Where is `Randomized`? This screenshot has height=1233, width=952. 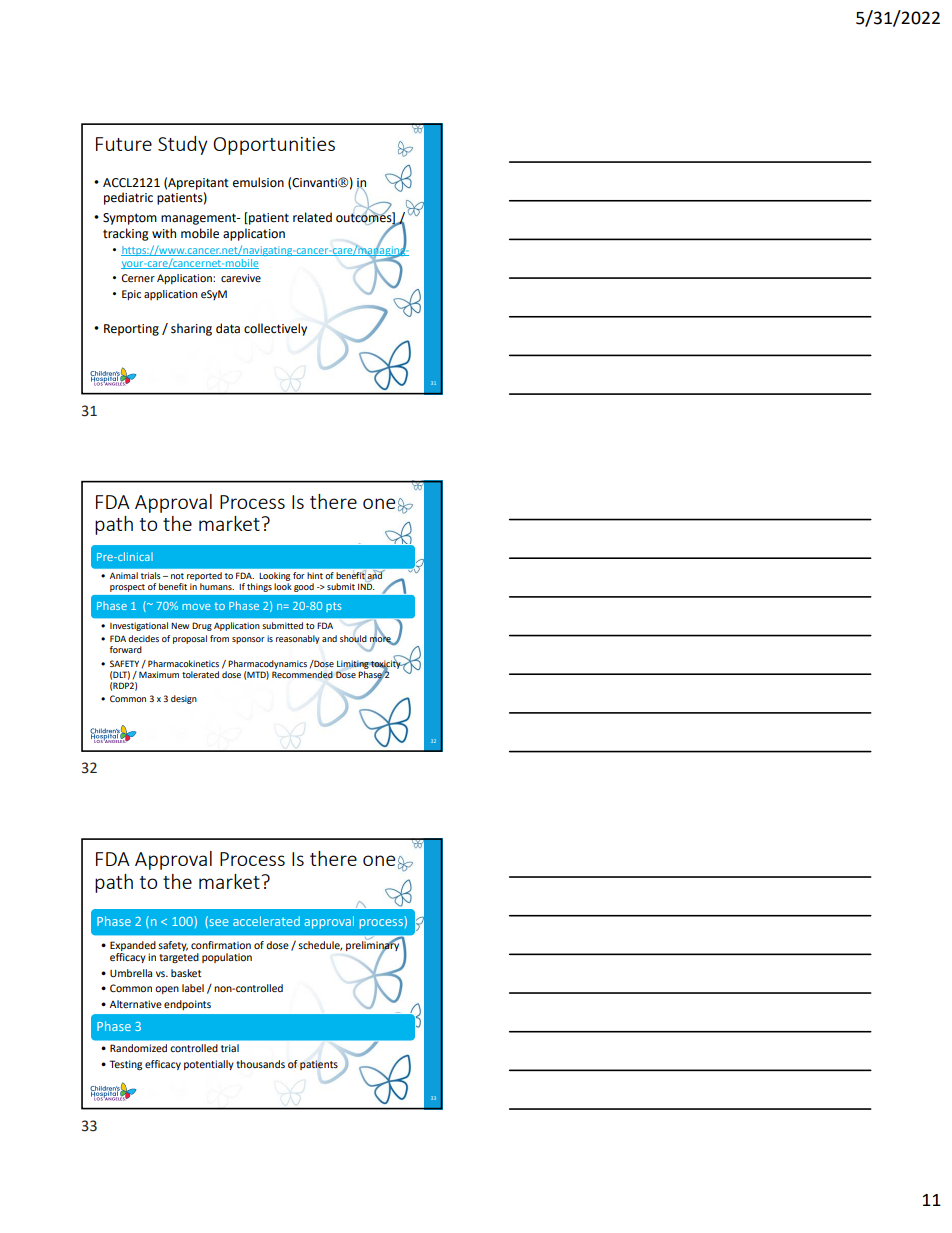 Randomized is located at coordinates (138, 1048).
